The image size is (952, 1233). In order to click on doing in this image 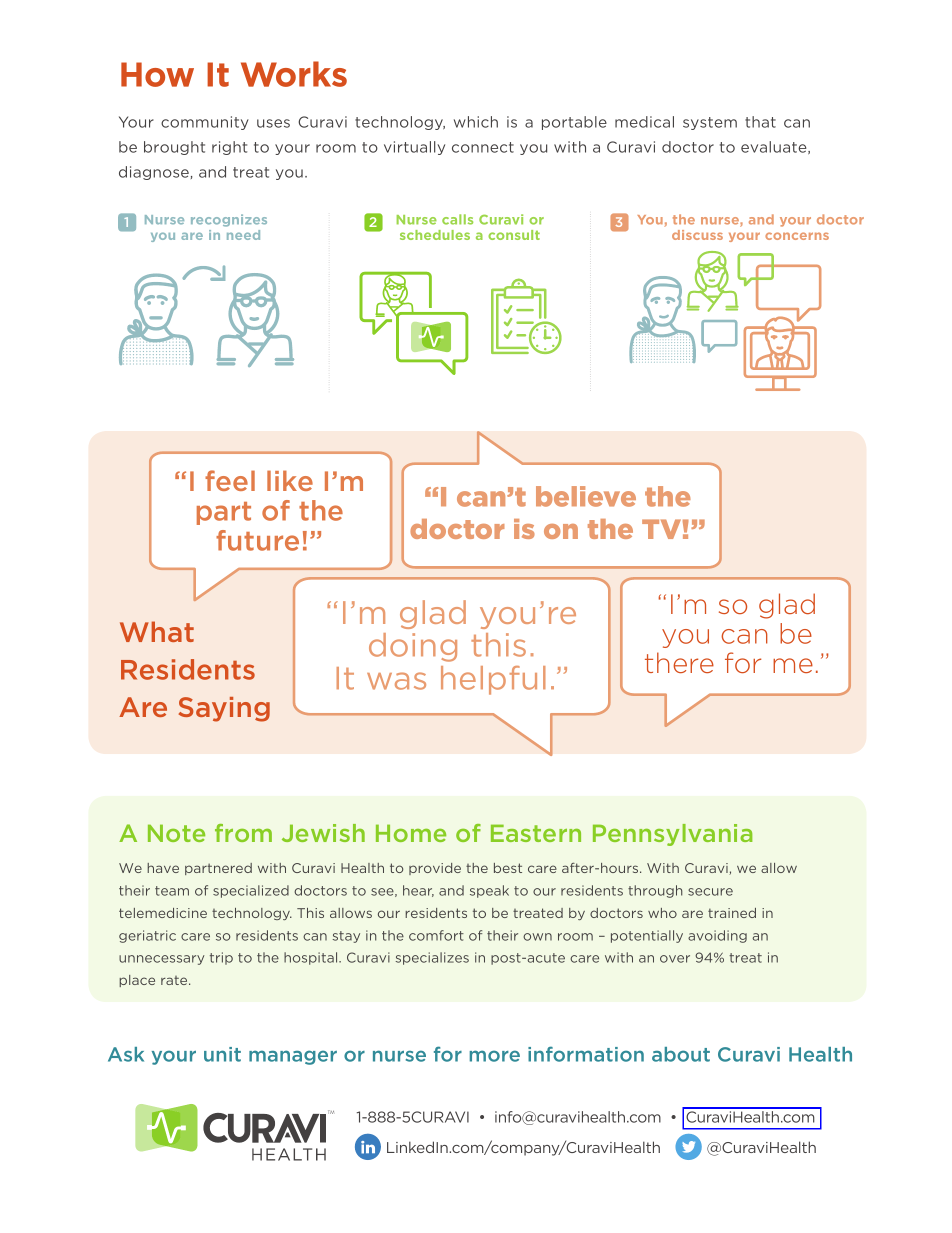, I will do `click(413, 647)`.
